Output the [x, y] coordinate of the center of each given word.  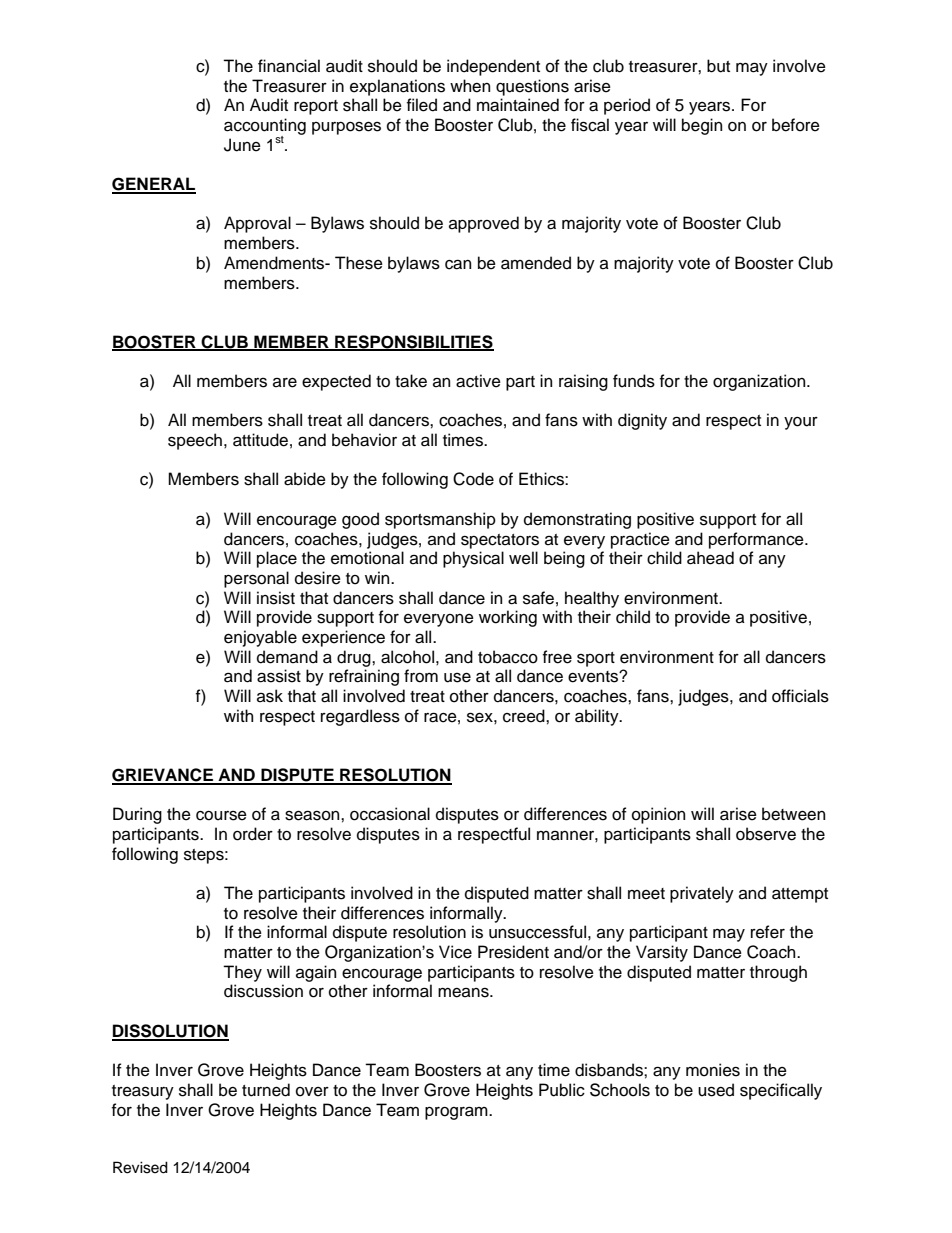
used [716, 1090]
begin [702, 126]
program [457, 1113]
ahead [710, 558]
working [508, 618]
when [470, 86]
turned [266, 1090]
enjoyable [260, 638]
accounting [265, 127]
